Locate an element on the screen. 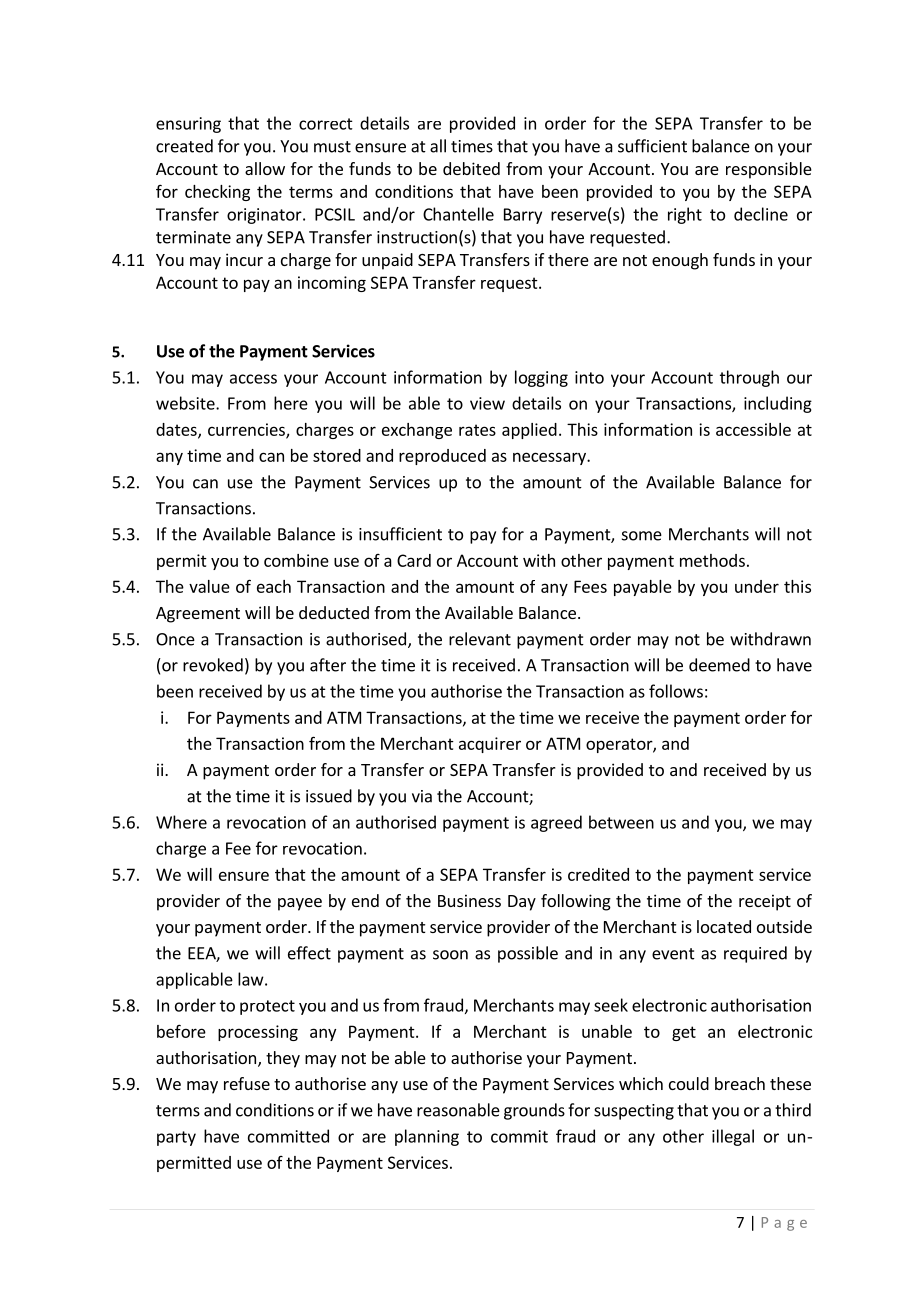 The width and height of the screenshot is (924, 1308). receipt is located at coordinates (765, 902).
